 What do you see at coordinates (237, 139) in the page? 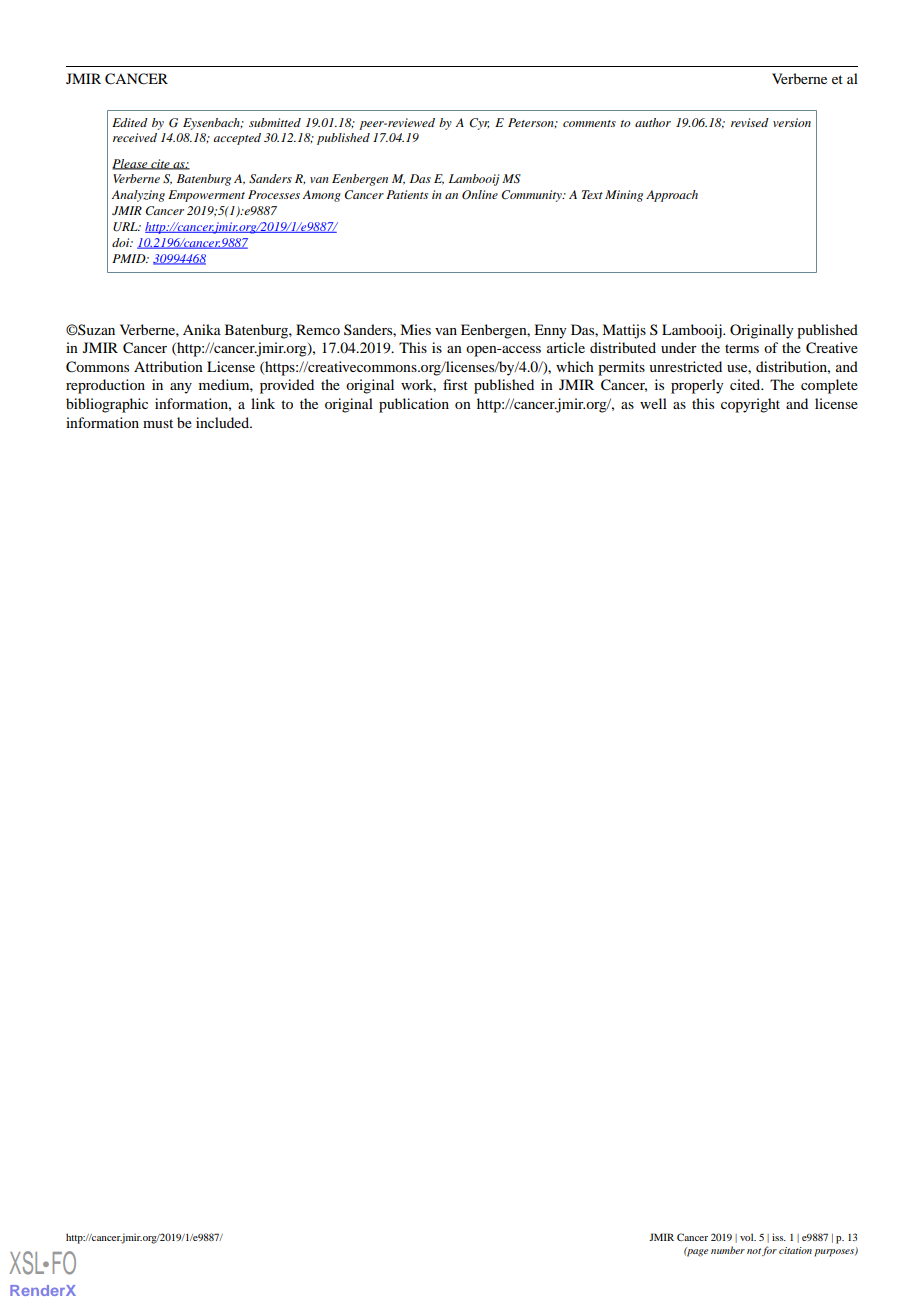
I see `accepted` at bounding box center [237, 139].
